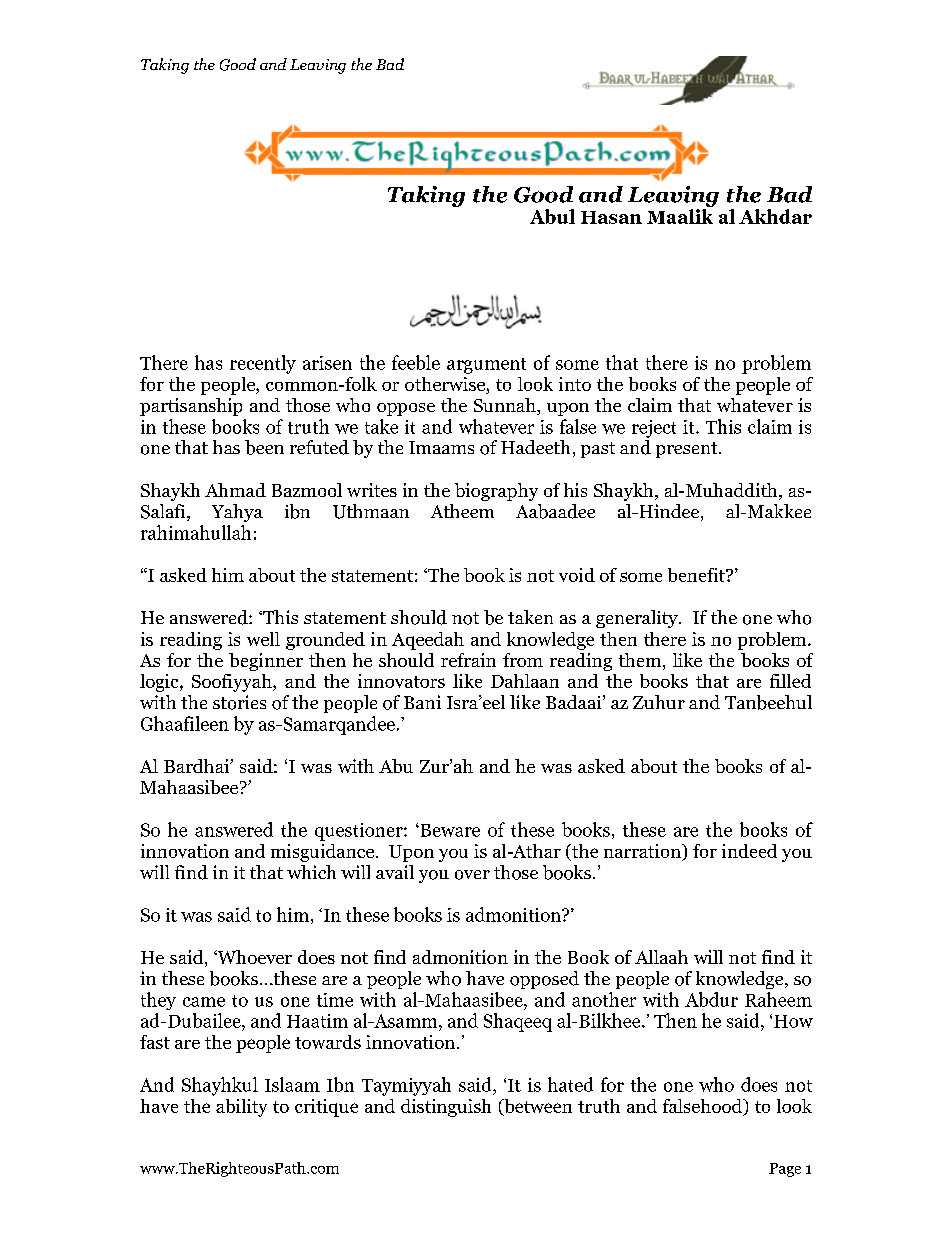 Image resolution: width=952 pixels, height=1233 pixels. I want to click on Hasan, so click(611, 217).
